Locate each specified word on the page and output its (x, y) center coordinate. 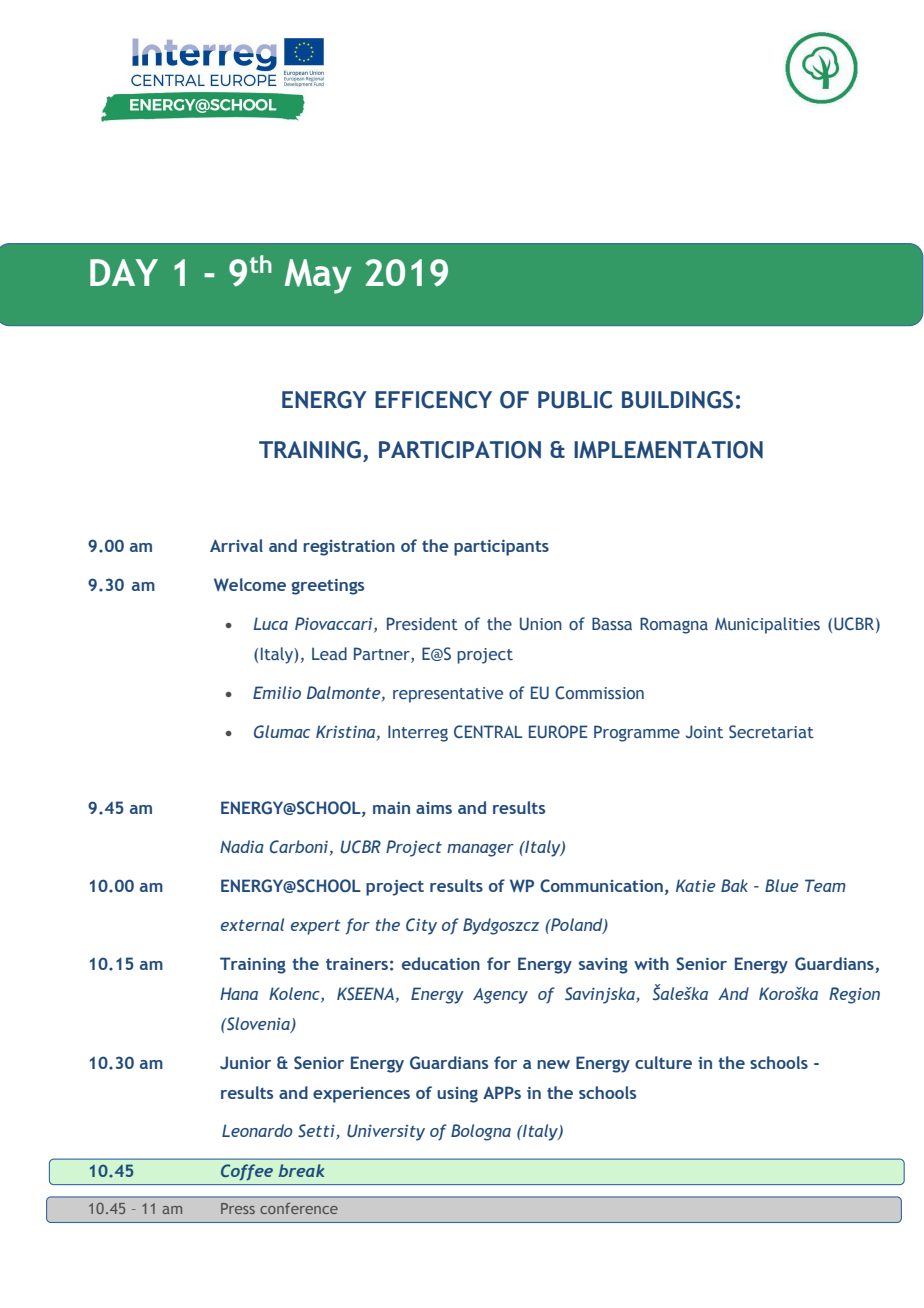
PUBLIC (575, 400)
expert (316, 927)
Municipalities (767, 625)
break (301, 1170)
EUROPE (558, 731)
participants (501, 548)
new (553, 1064)
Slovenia (258, 1024)
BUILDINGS (677, 400)
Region (854, 995)
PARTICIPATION (460, 450)
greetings (327, 587)
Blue (782, 885)
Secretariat (771, 731)
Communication (601, 885)
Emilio (277, 692)
